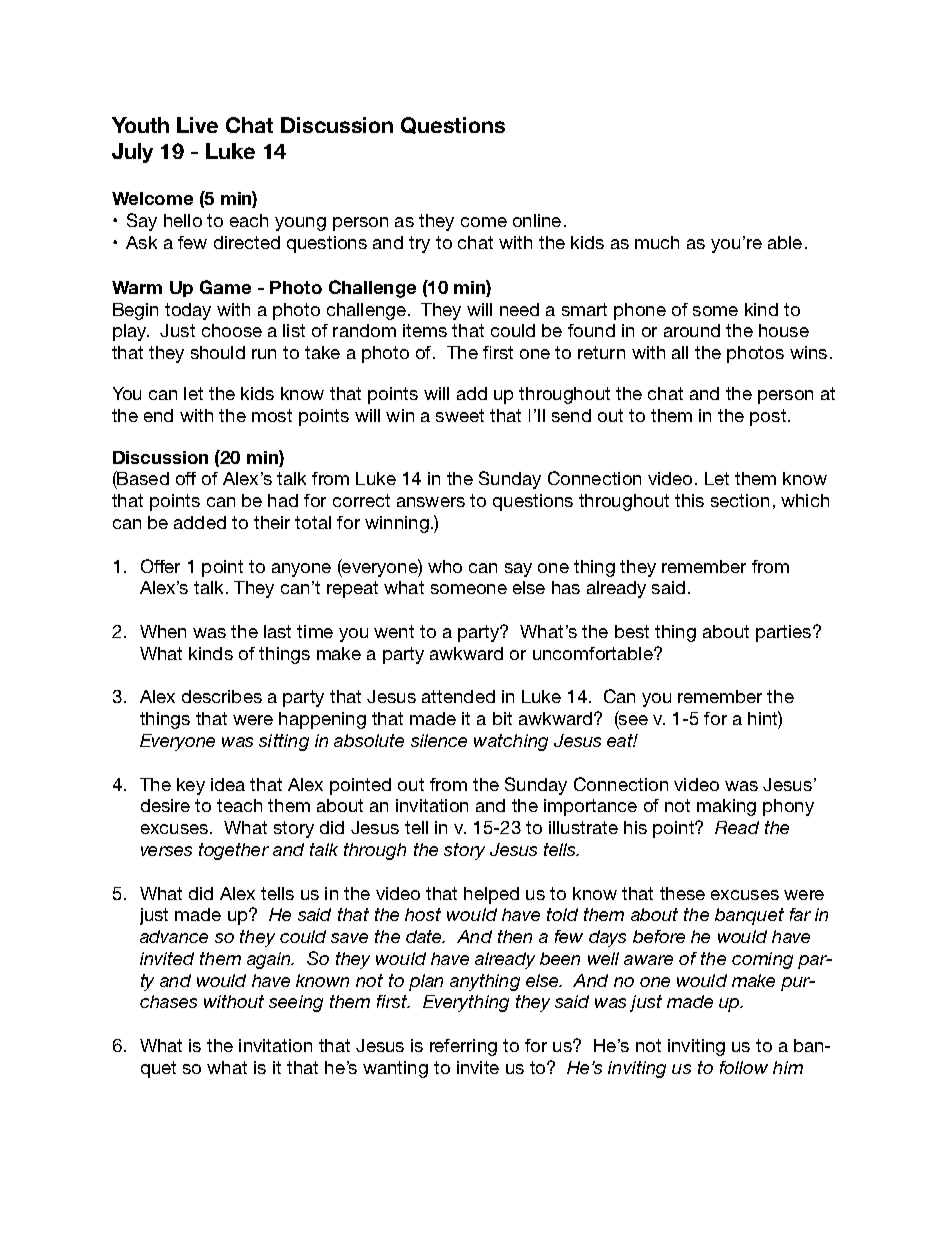 The height and width of the screenshot is (1233, 952). What do you see at coordinates (785, 633) in the screenshot?
I see `parties` at bounding box center [785, 633].
